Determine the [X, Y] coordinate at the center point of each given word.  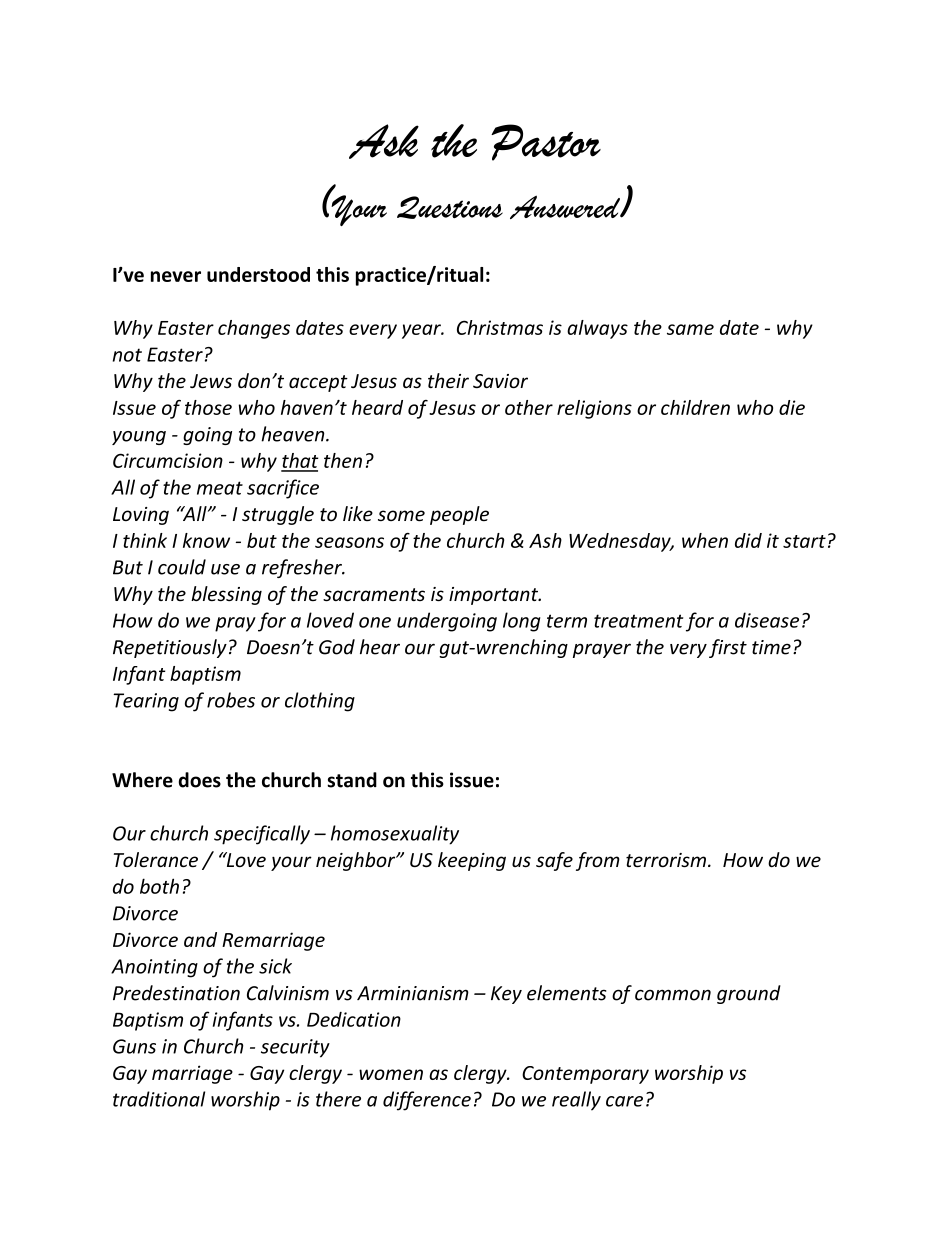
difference [427, 1101]
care [624, 1101]
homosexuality [395, 835]
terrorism [666, 860]
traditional [159, 1099]
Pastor [546, 142]
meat [220, 488]
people [459, 515]
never [176, 276]
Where [142, 780]
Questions [450, 207]
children [695, 407]
